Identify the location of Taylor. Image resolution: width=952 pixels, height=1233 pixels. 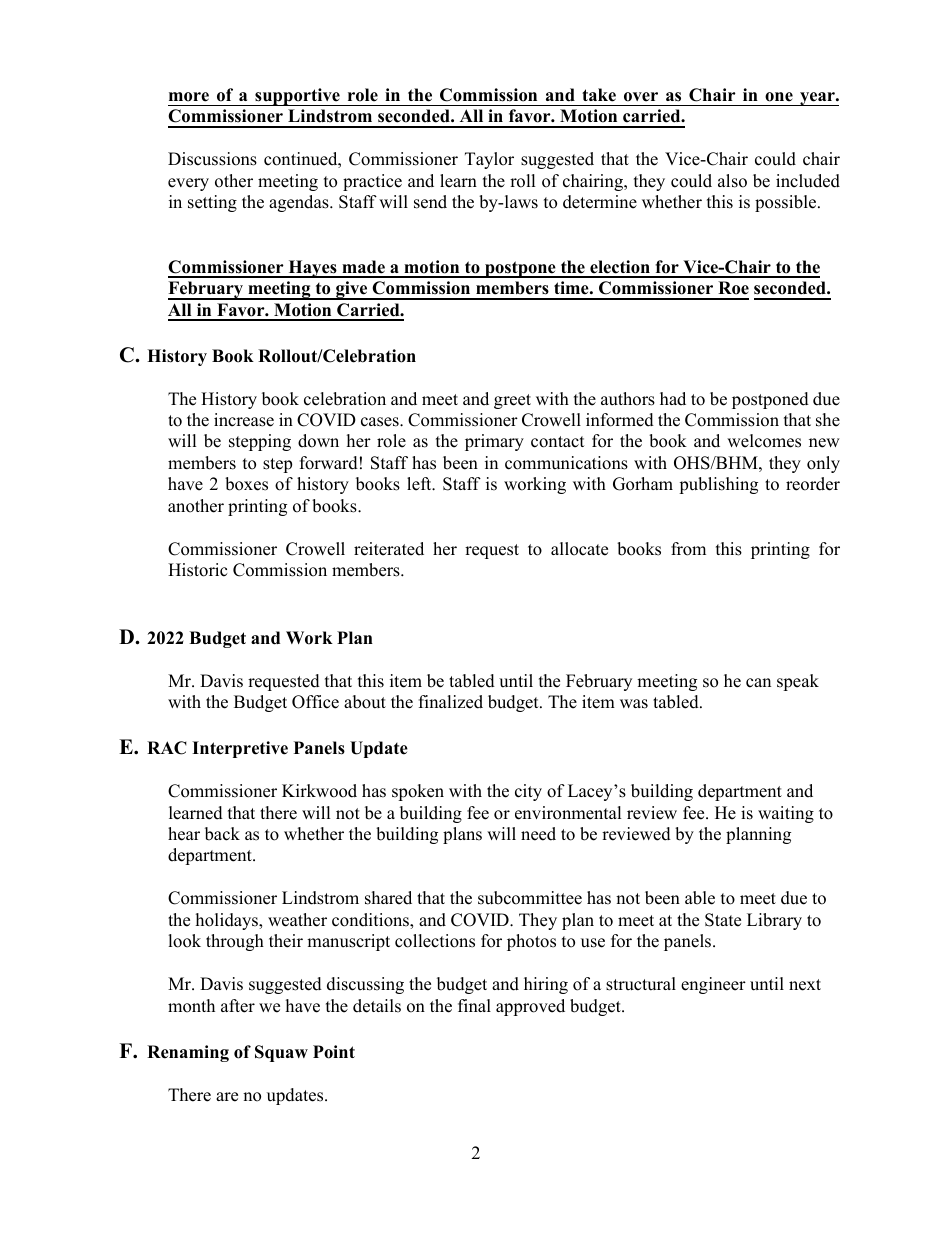
(489, 160).
